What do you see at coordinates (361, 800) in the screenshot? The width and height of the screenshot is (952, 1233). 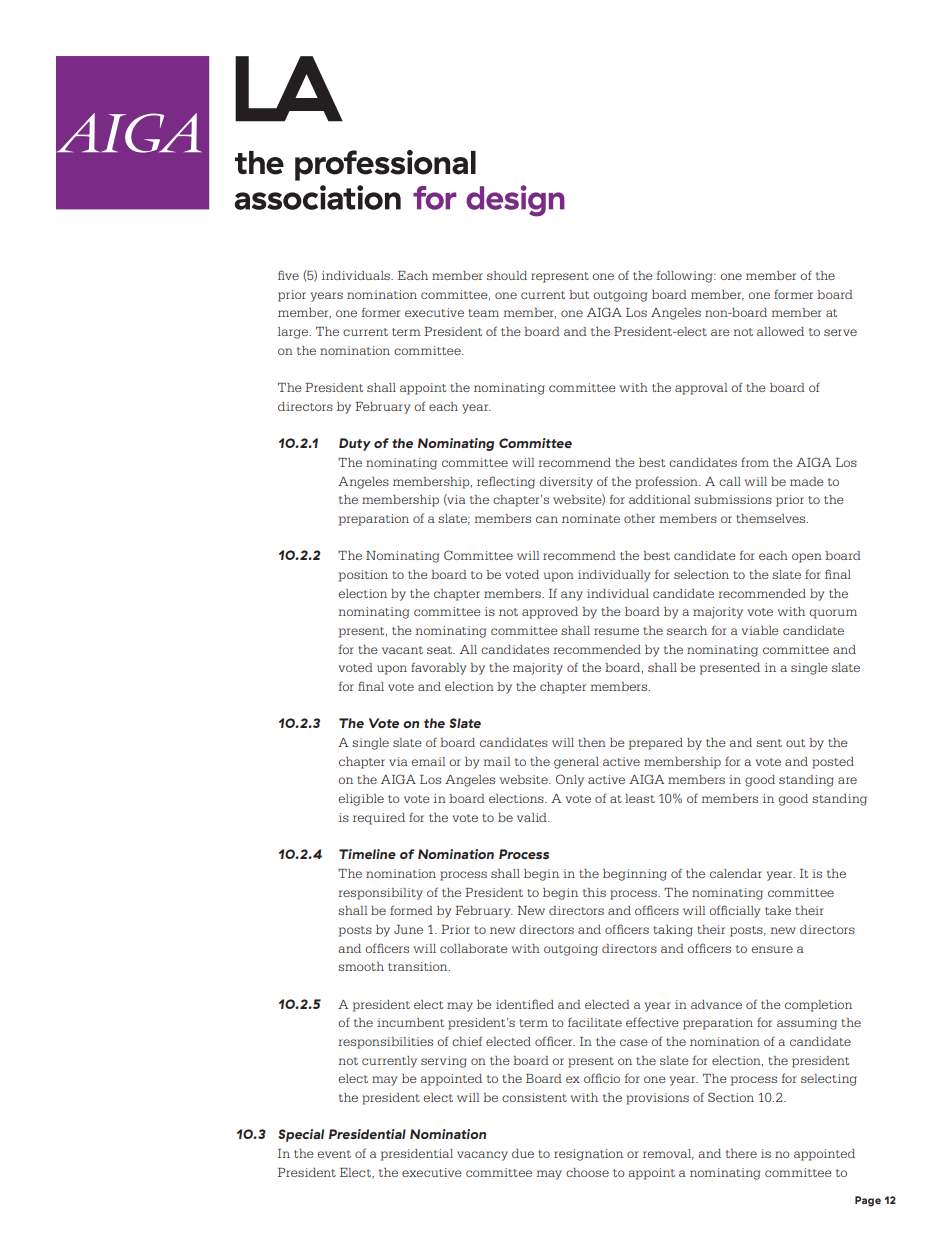 I see `eligible` at bounding box center [361, 800].
